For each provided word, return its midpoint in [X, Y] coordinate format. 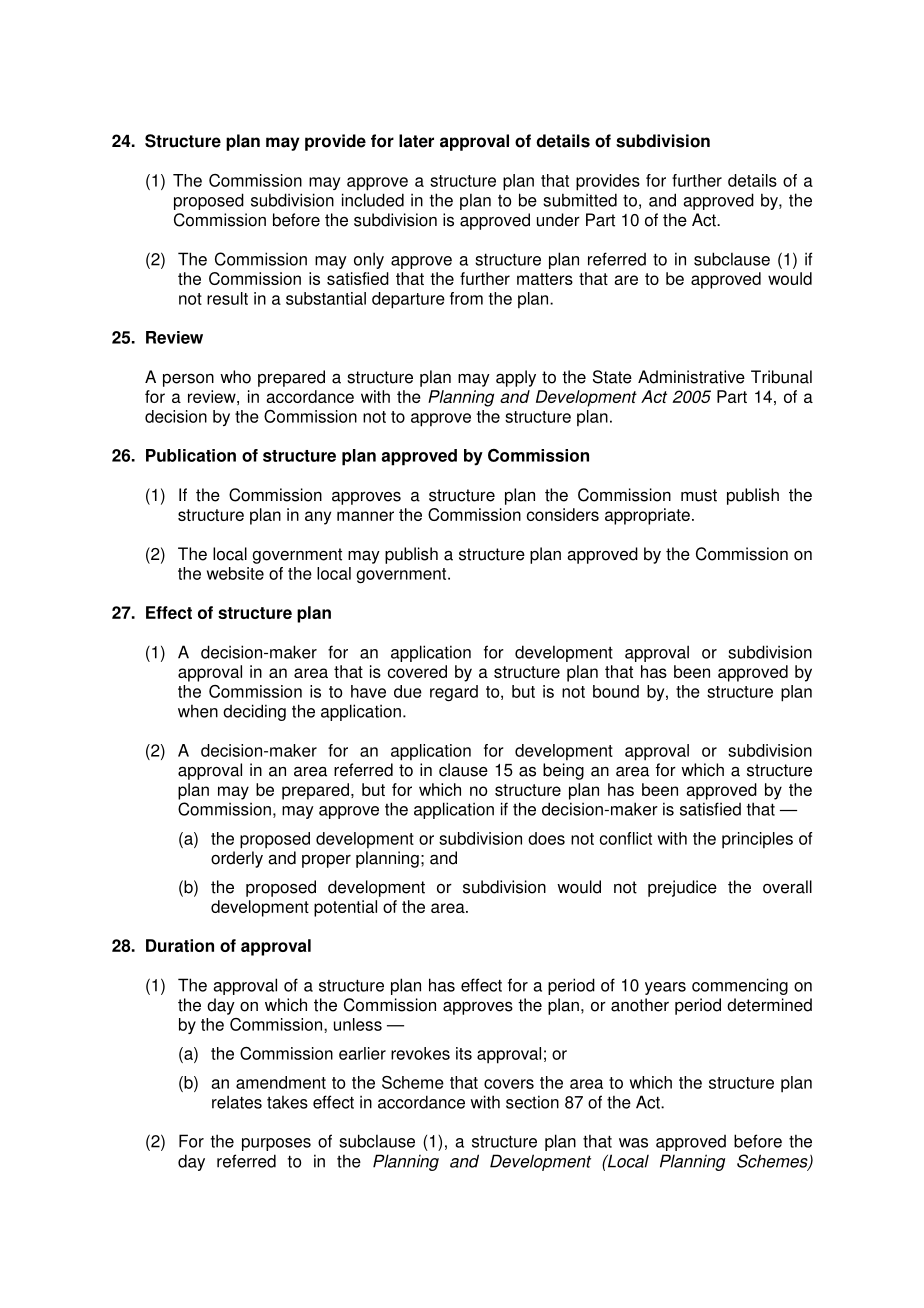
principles [757, 840]
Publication [191, 455]
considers [563, 514]
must [699, 495]
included [373, 200]
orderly [237, 859]
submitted [580, 200]
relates [237, 1102]
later [416, 141]
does [546, 838]
